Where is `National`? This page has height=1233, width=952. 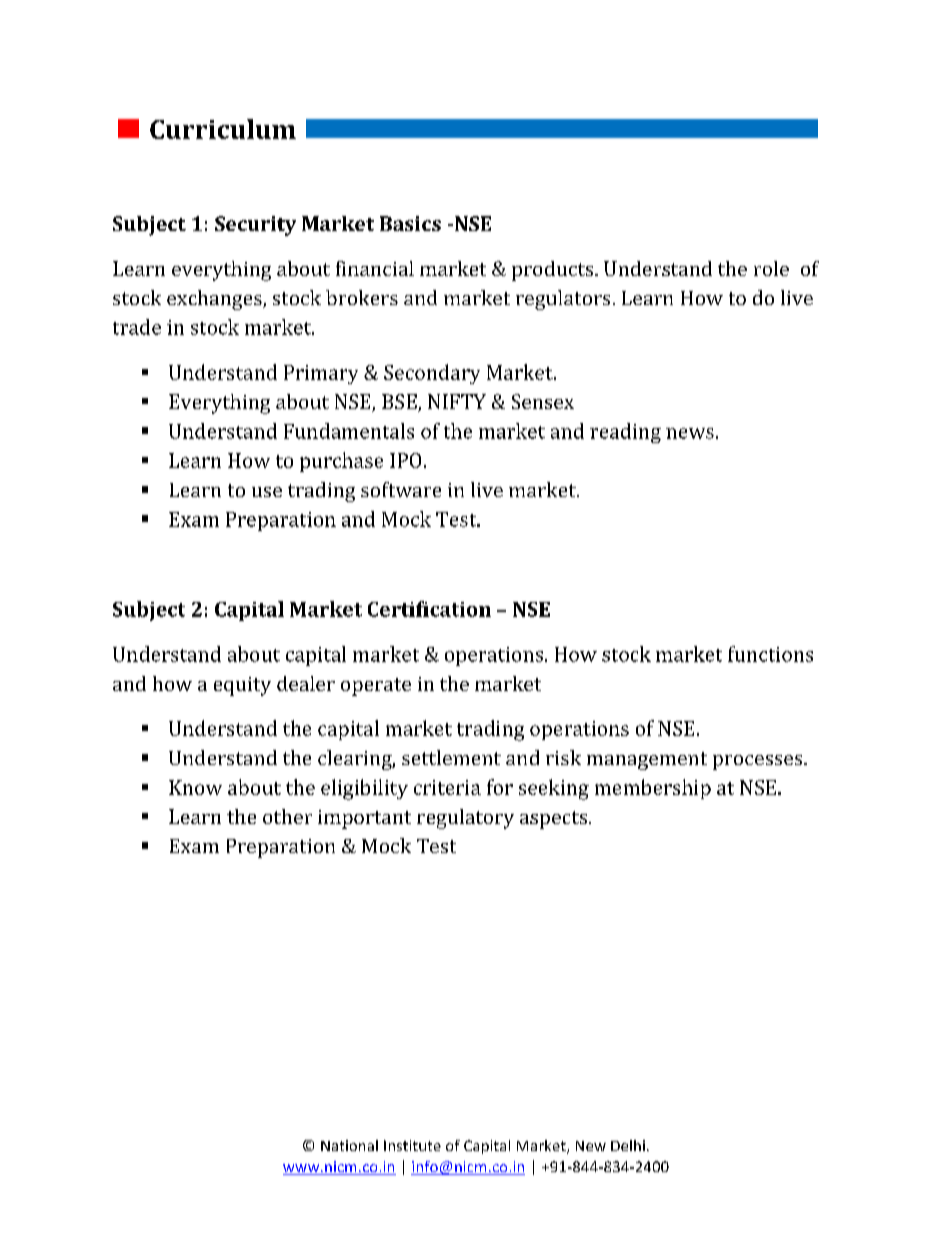 National is located at coordinates (349, 1145).
